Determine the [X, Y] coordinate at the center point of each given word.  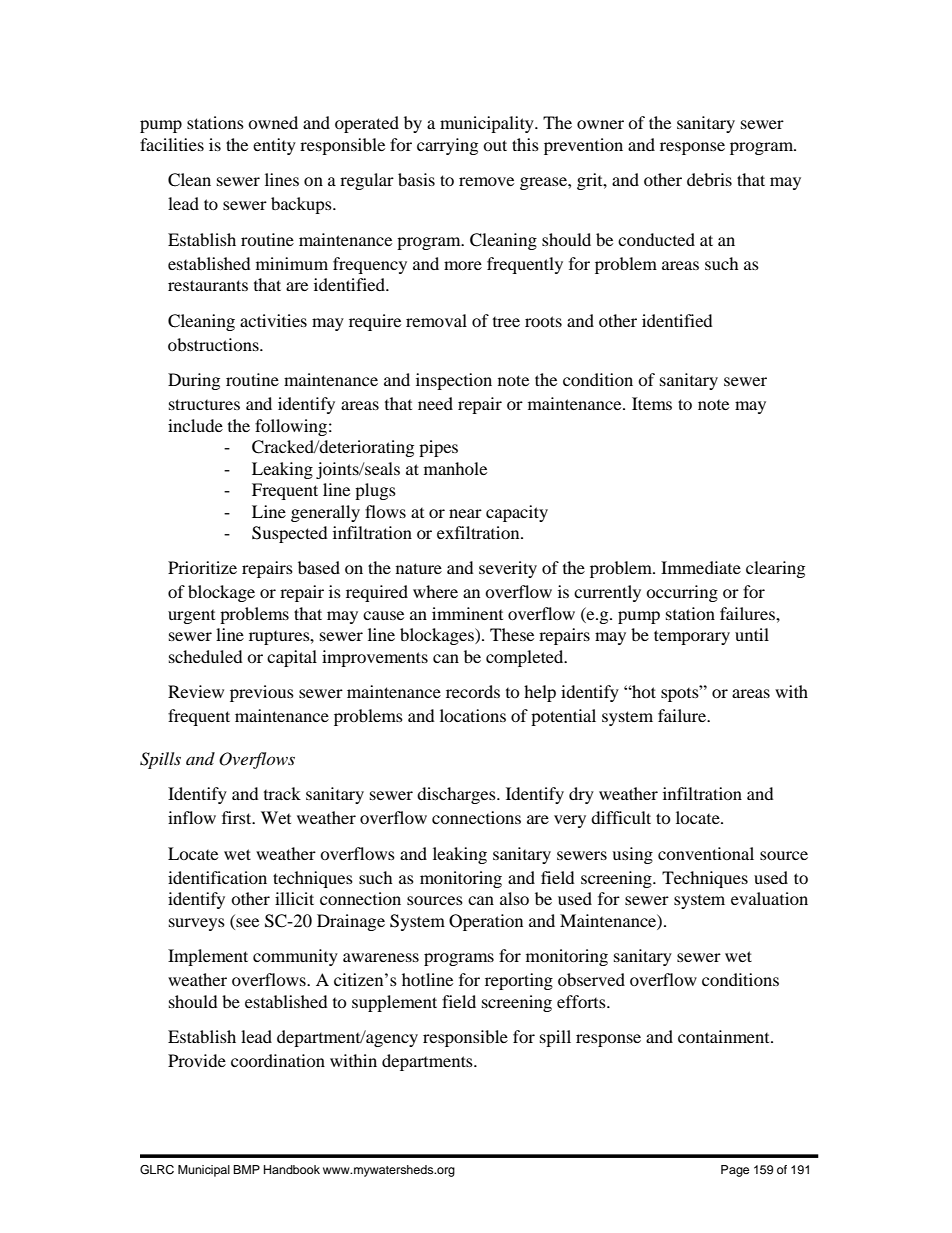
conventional [706, 853]
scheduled [206, 656]
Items [652, 403]
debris [709, 179]
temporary [692, 637]
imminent [467, 613]
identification [217, 877]
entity [274, 146]
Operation [486, 922]
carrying [447, 146]
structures [204, 404]
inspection [454, 381]
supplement [394, 1003]
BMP [246, 1169]
